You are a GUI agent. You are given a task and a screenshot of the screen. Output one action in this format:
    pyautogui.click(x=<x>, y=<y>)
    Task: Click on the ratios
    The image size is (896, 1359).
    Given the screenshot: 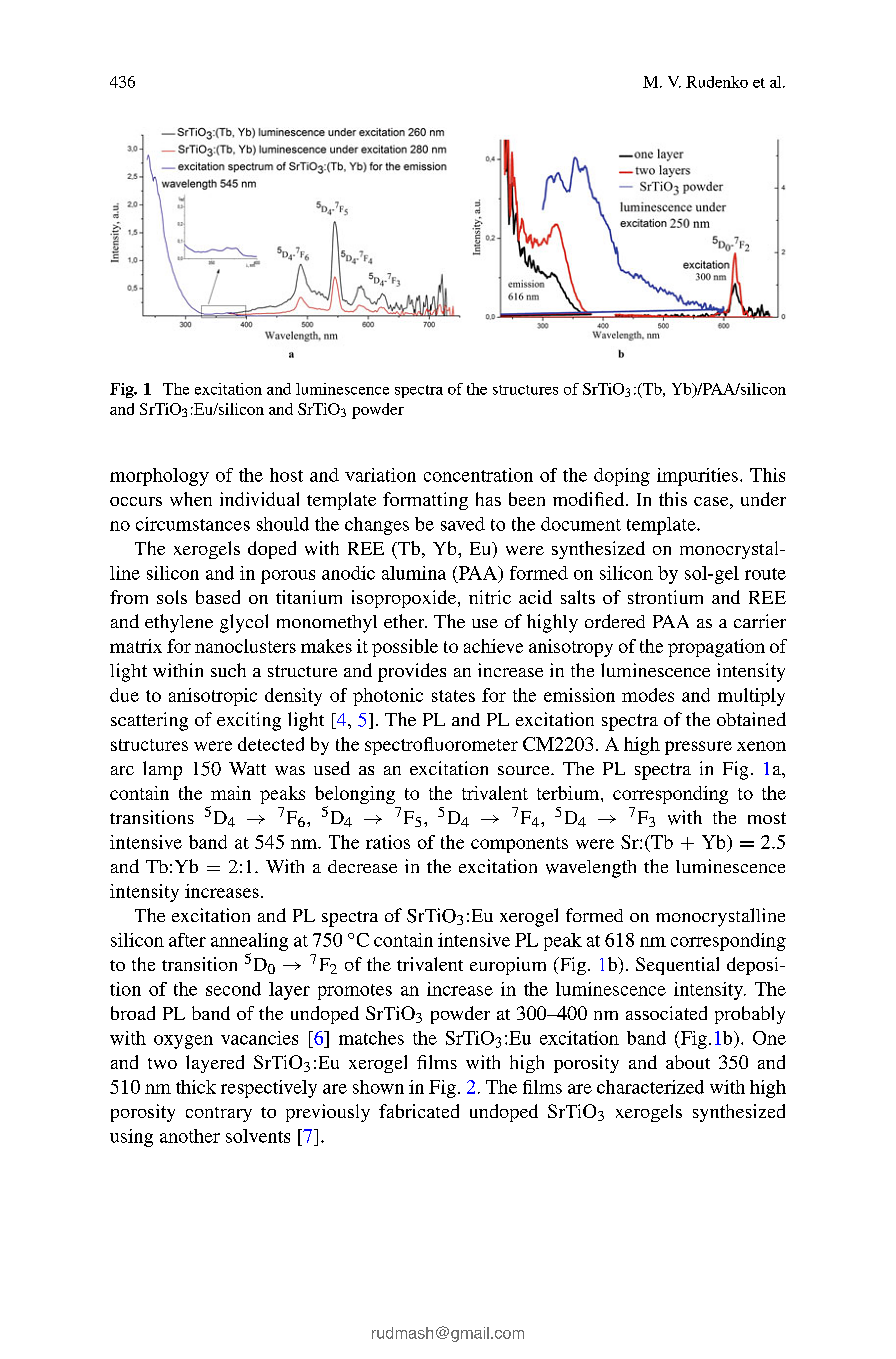 What is the action you would take?
    pyautogui.click(x=388, y=842)
